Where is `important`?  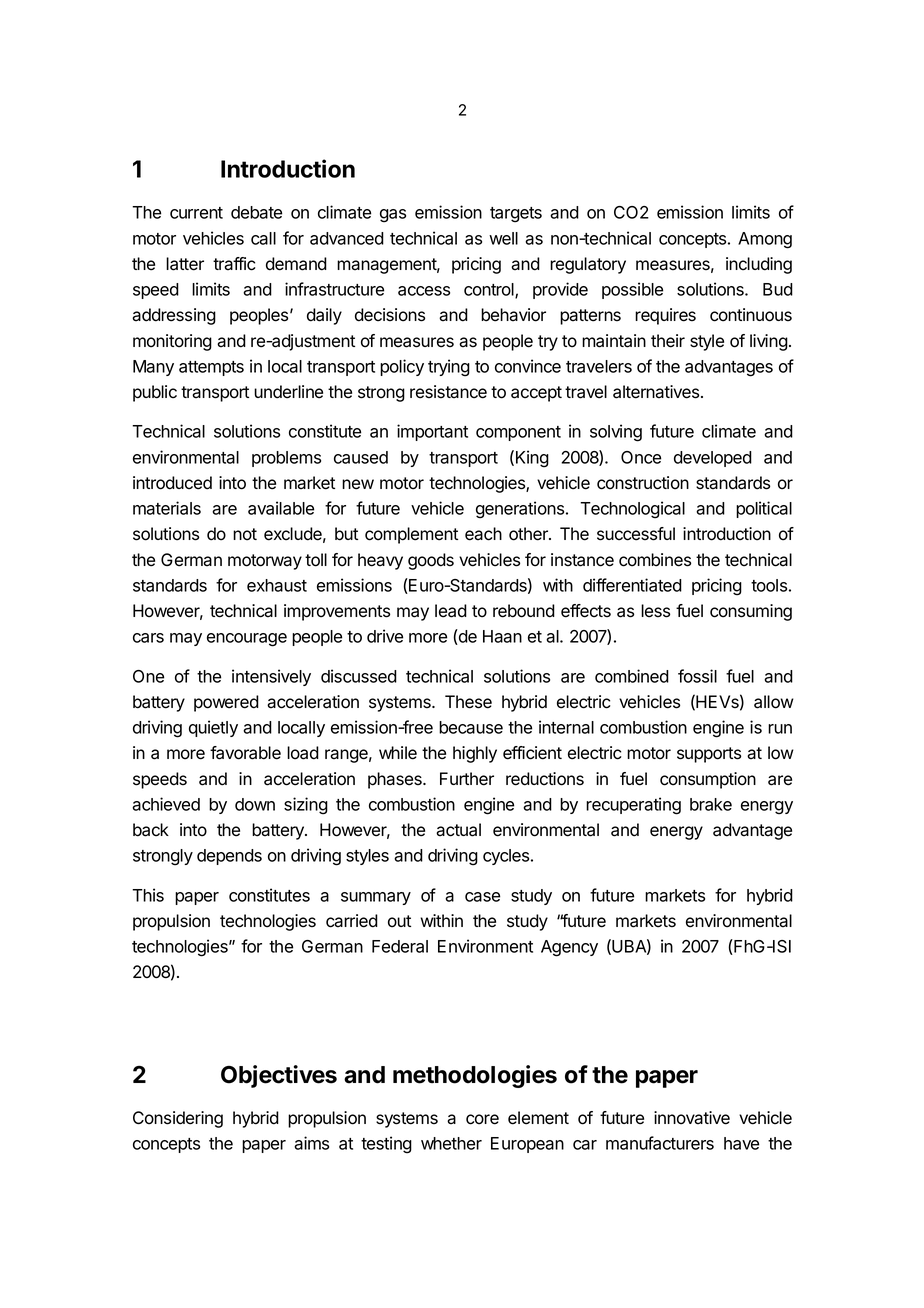 important is located at coordinates (432, 432).
